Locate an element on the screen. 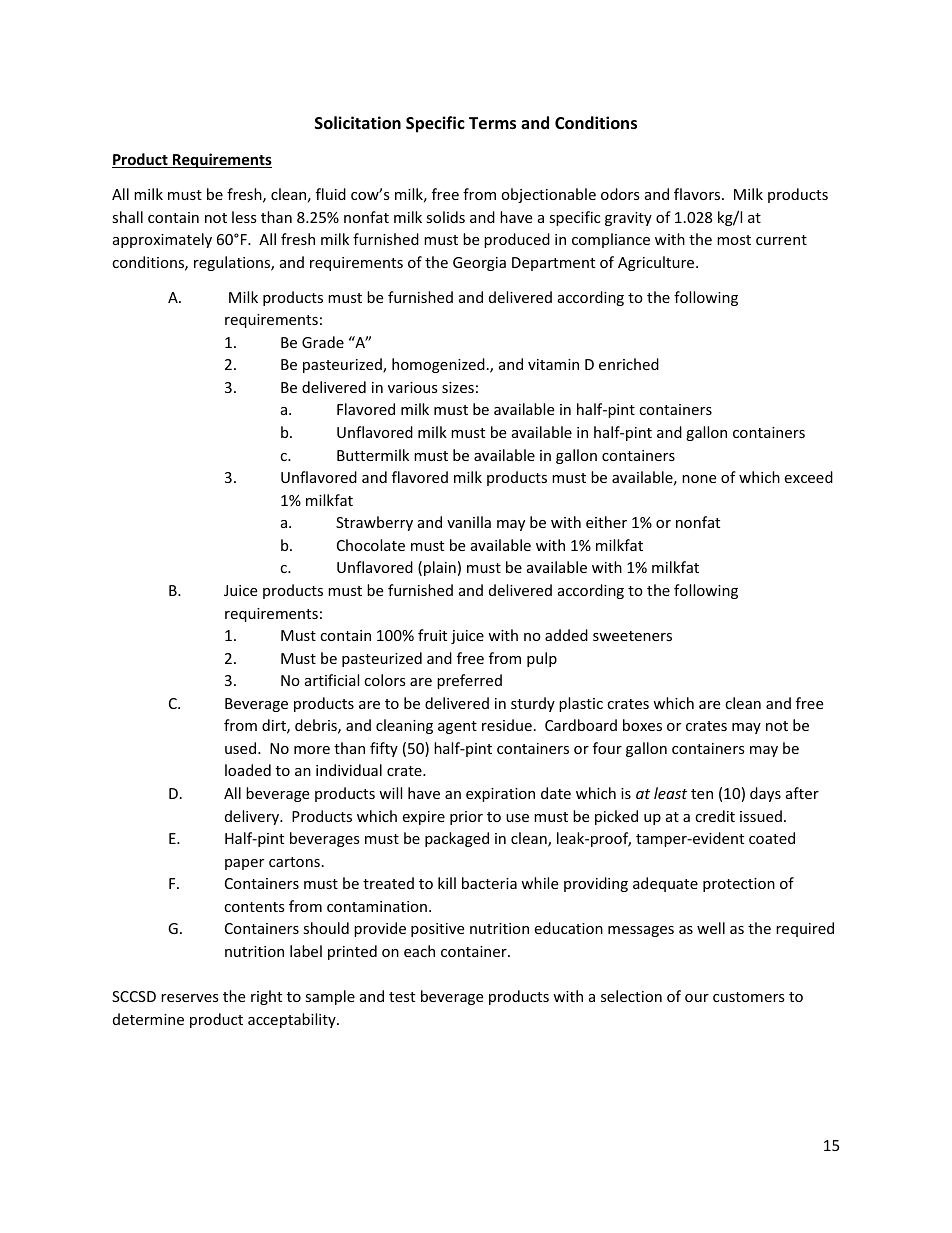 This screenshot has width=952, height=1233. expiration is located at coordinates (500, 795).
